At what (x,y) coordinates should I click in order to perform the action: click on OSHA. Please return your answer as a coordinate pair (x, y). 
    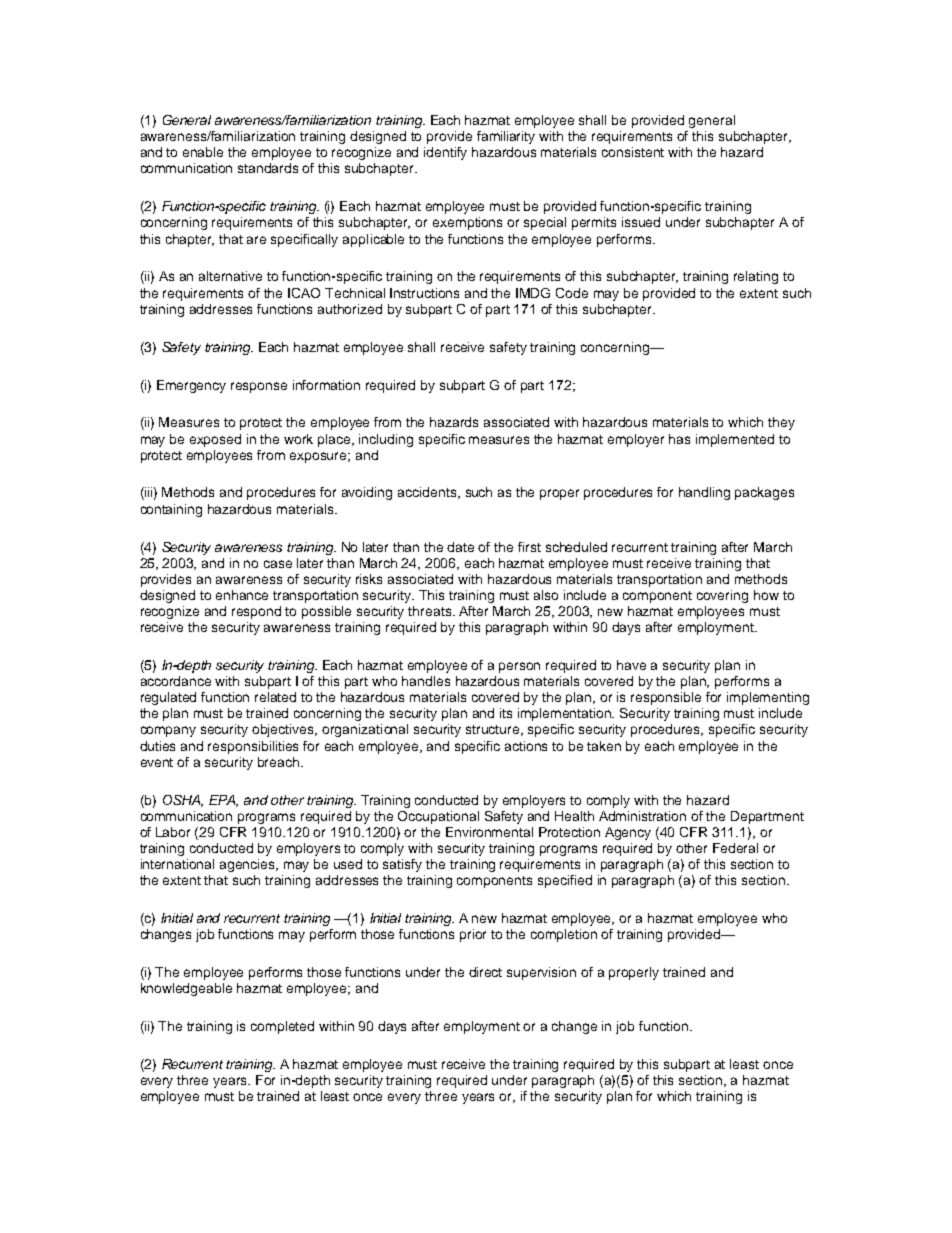
    Looking at the image, I should click on (183, 801).
